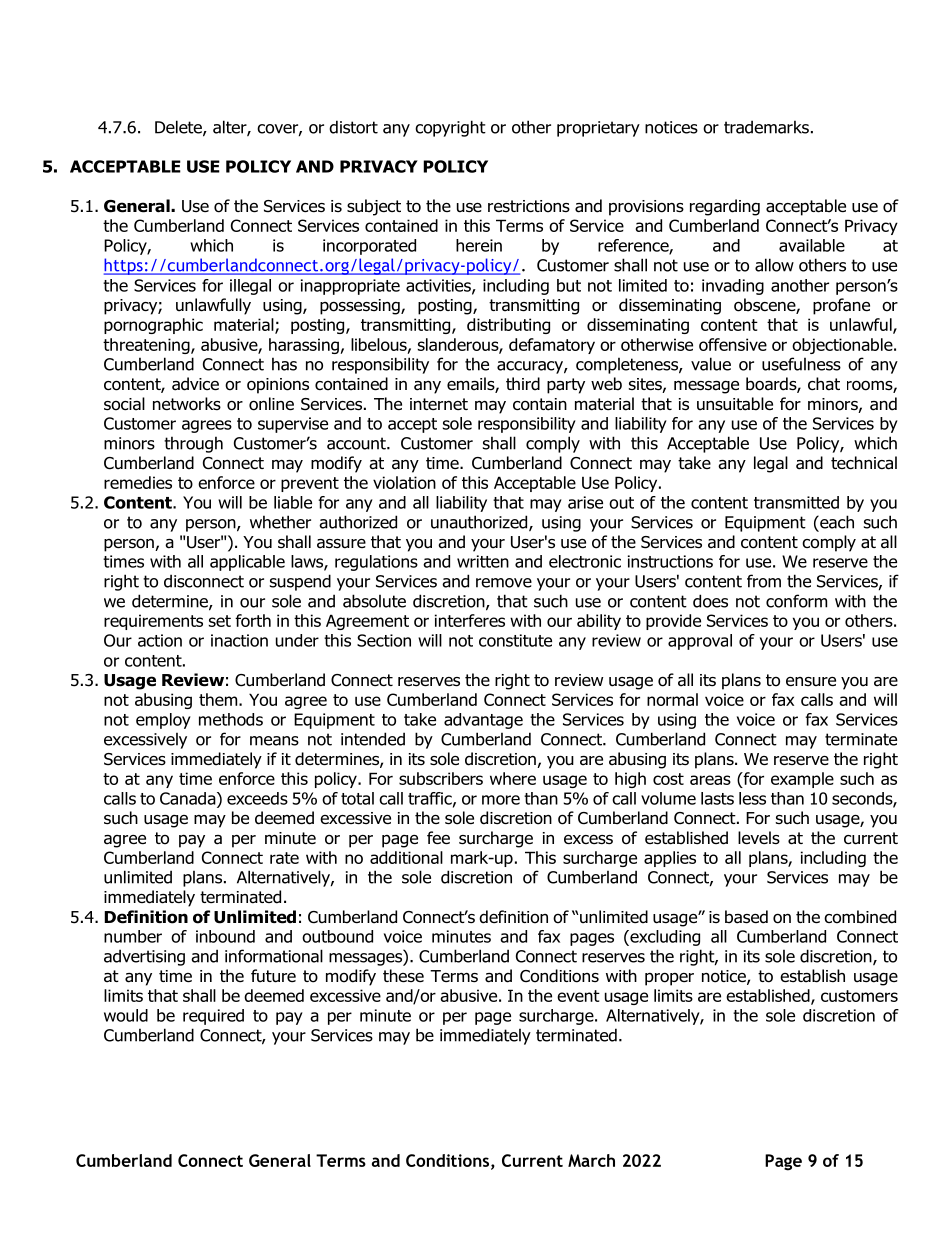 The width and height of the document is (952, 1233). Describe the element at coordinates (225, 936) in the document. I see `inbound` at that location.
